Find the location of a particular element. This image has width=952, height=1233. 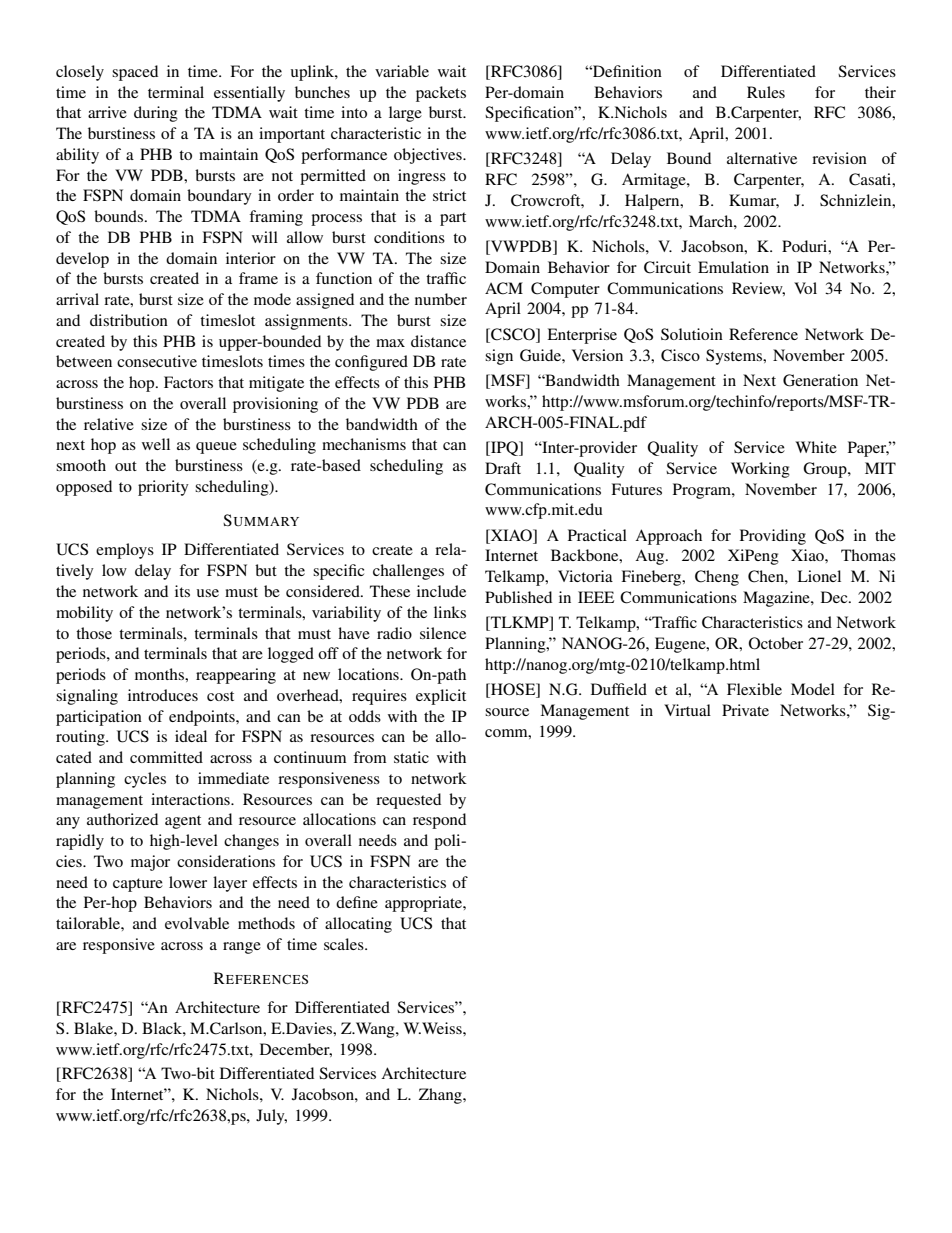

Magazine is located at coordinates (777, 599).
